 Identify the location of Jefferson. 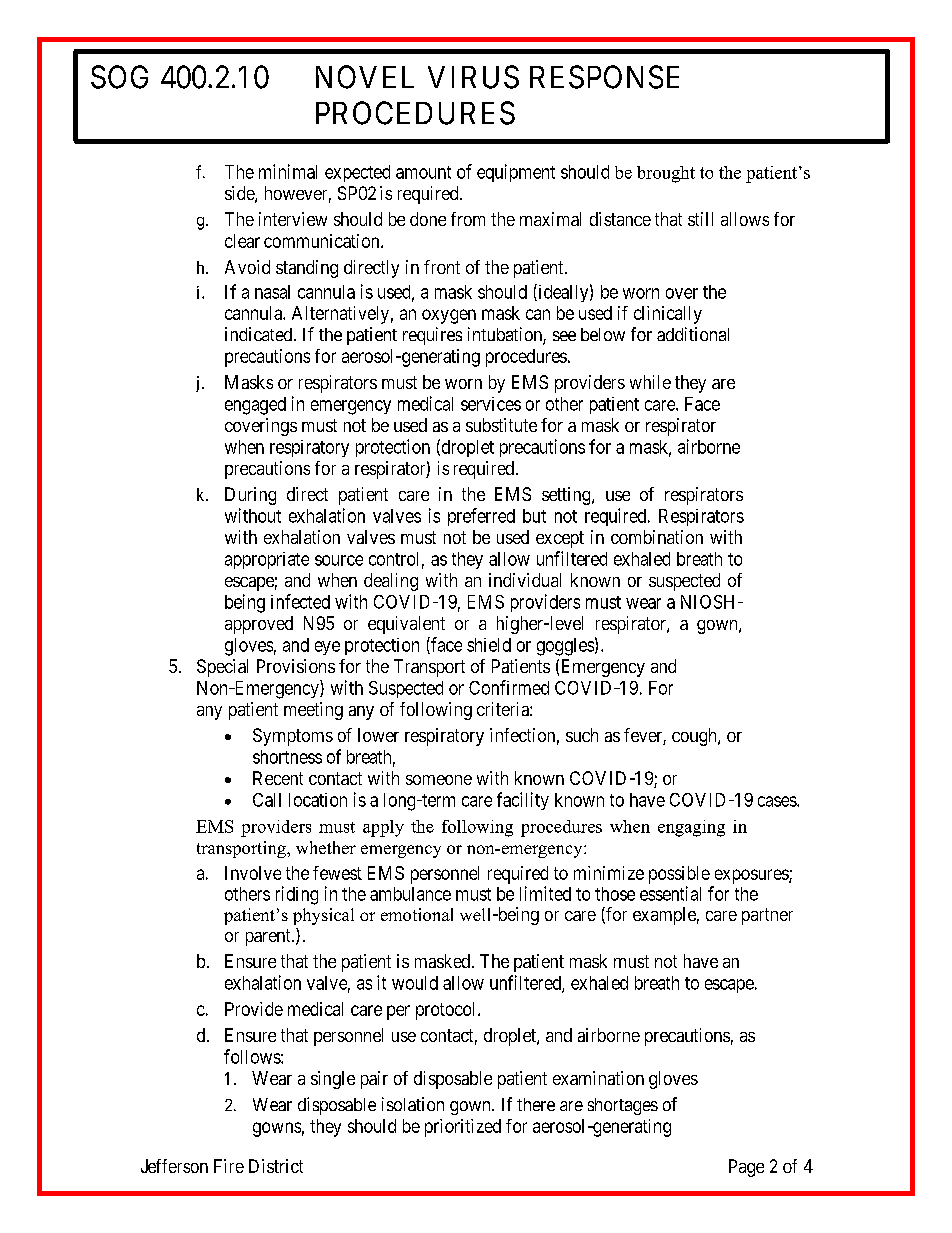
(174, 1166).
